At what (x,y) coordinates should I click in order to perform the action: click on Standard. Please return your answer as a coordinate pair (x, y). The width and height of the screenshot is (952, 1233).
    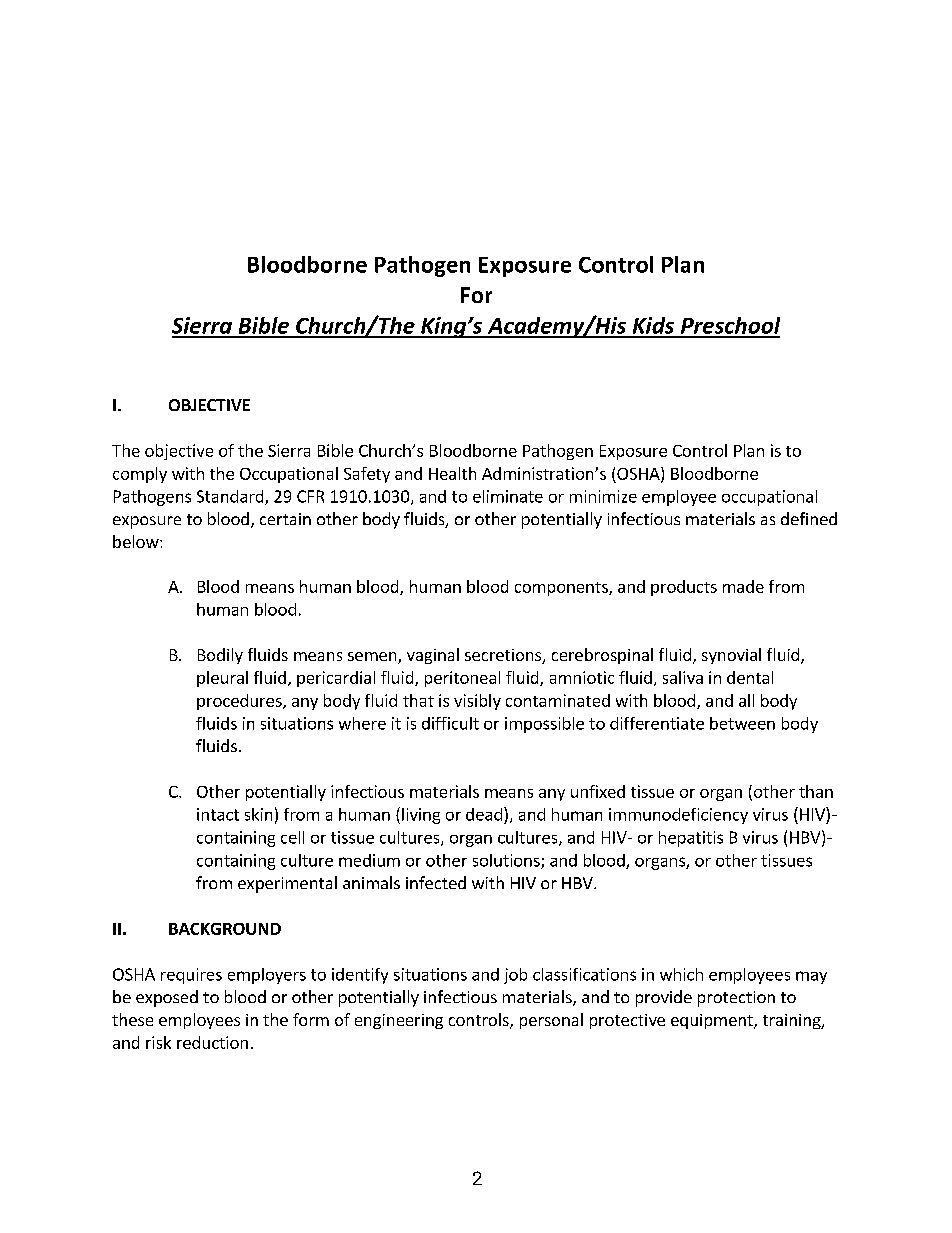
    Looking at the image, I should click on (231, 497).
